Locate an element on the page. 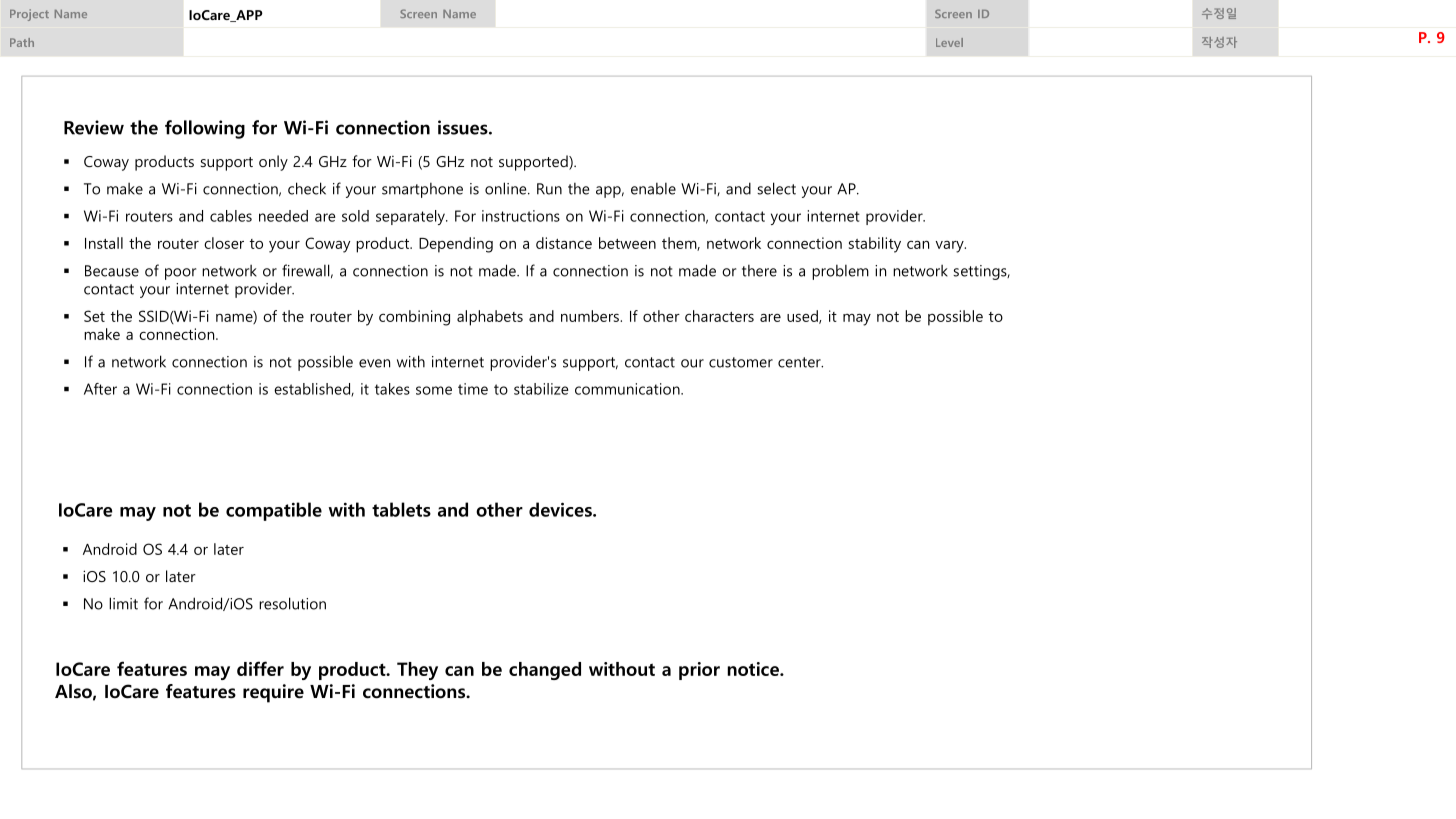  differ is located at coordinates (260, 668).
